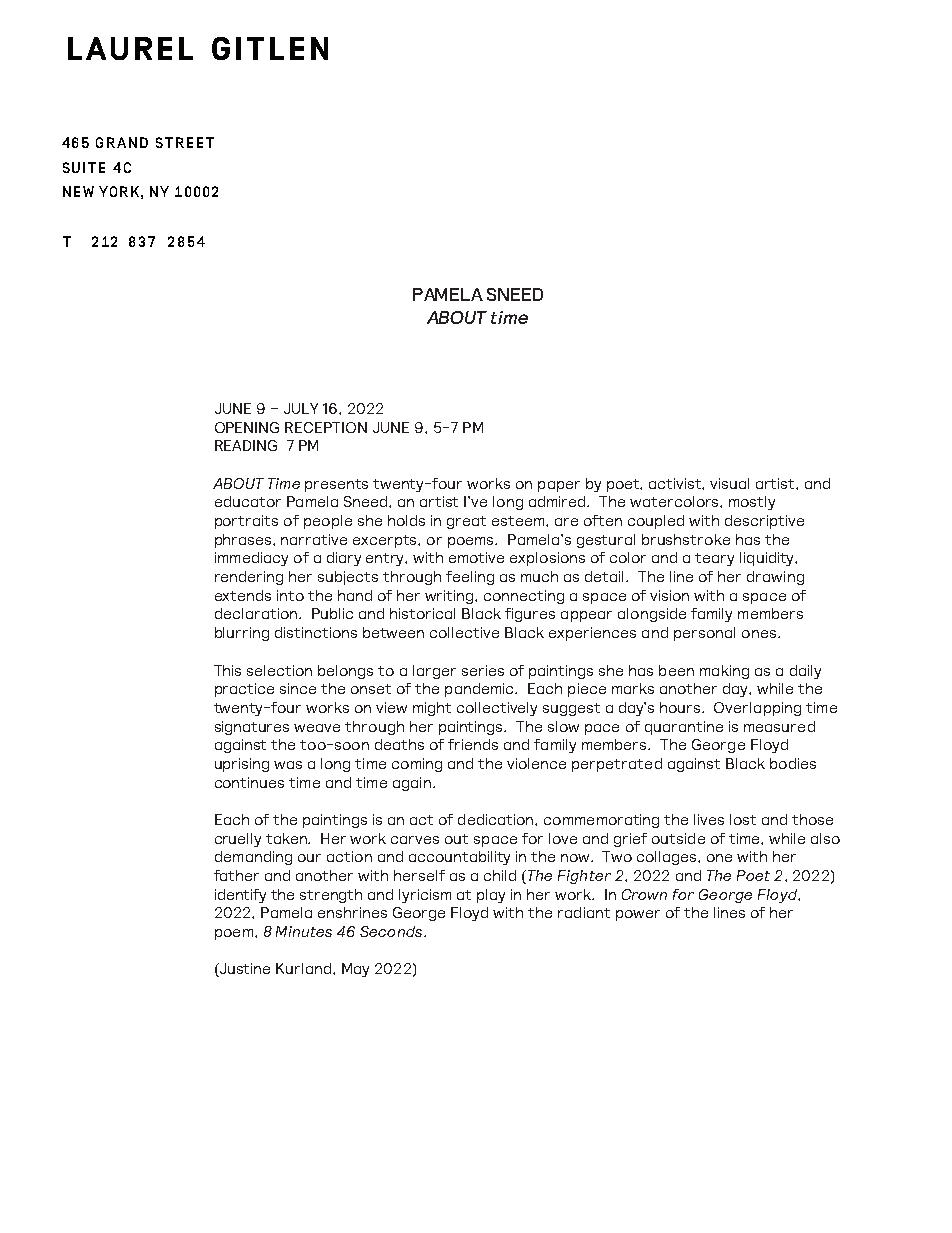  I want to click on SUITE, so click(84, 167).
